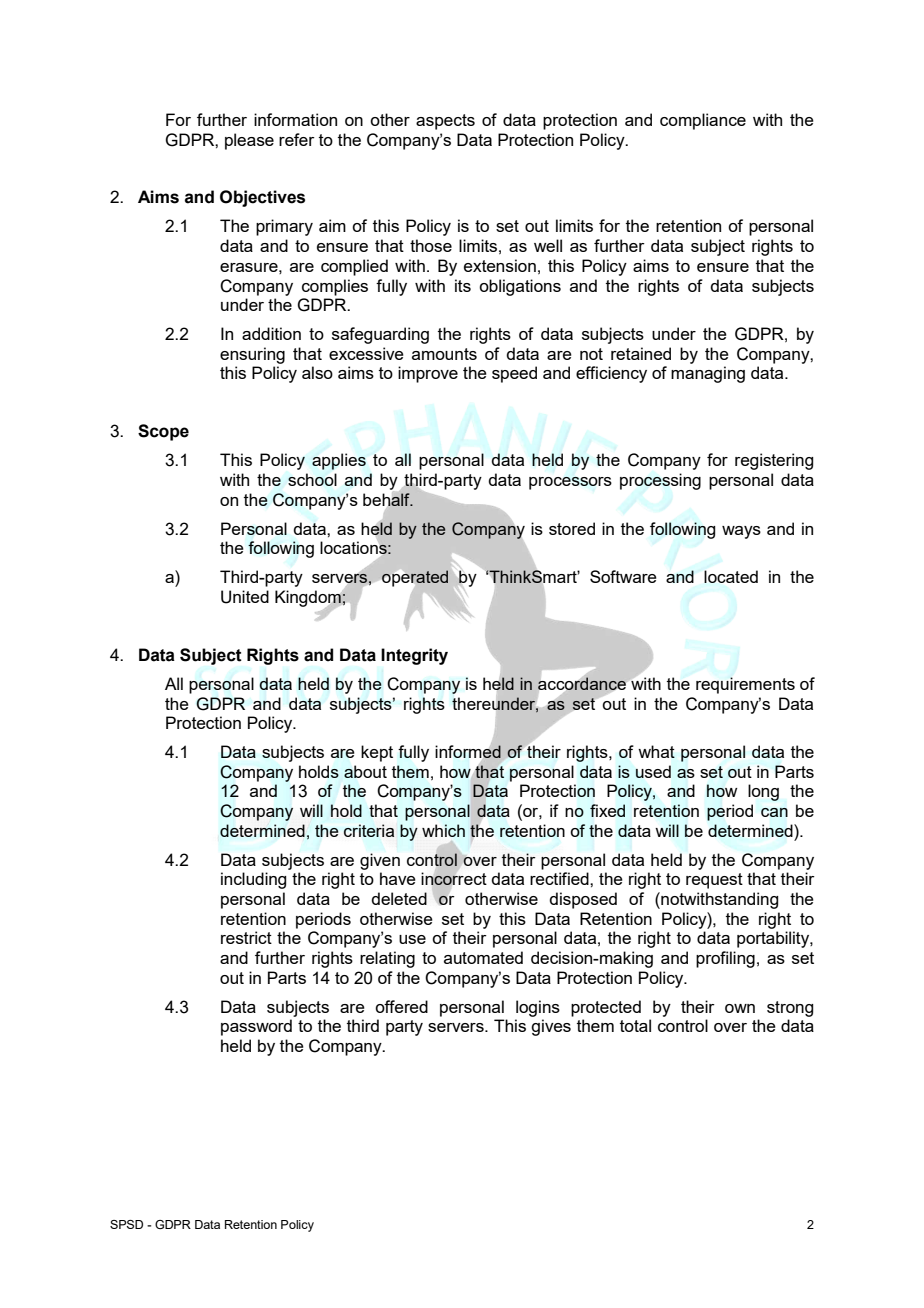 Image resolution: width=924 pixels, height=1308 pixels. Describe the element at coordinates (444, 354) in the screenshot. I see `amounts` at that location.
